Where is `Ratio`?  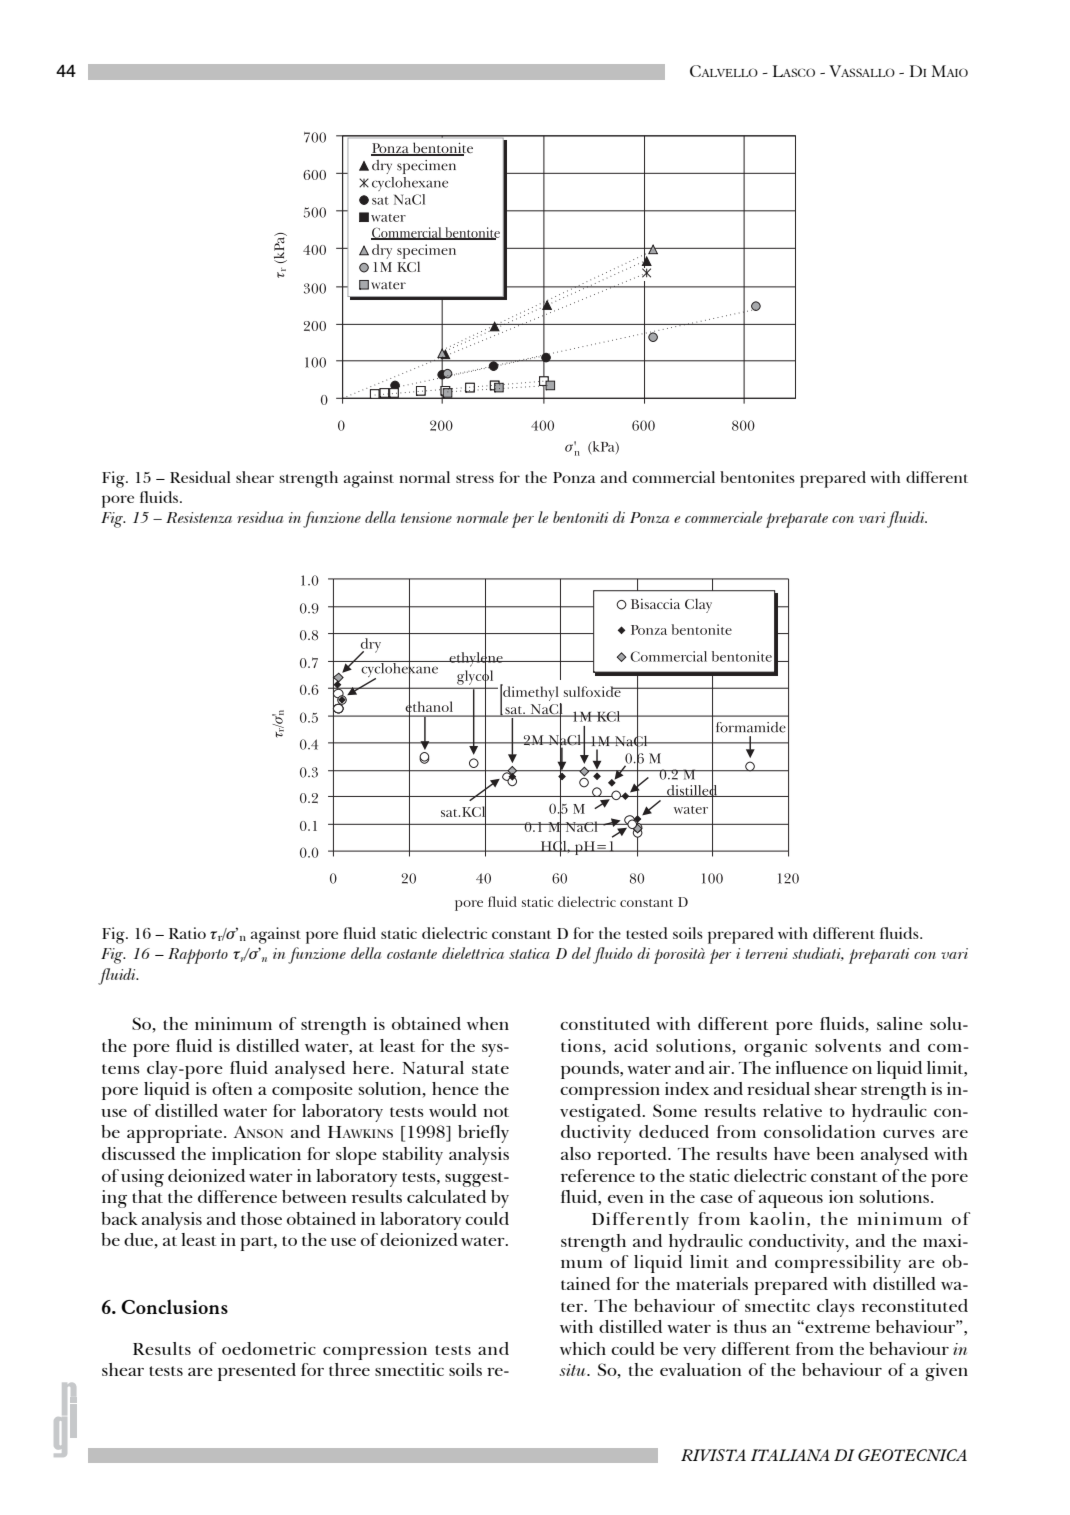
Ratio is located at coordinates (187, 933).
